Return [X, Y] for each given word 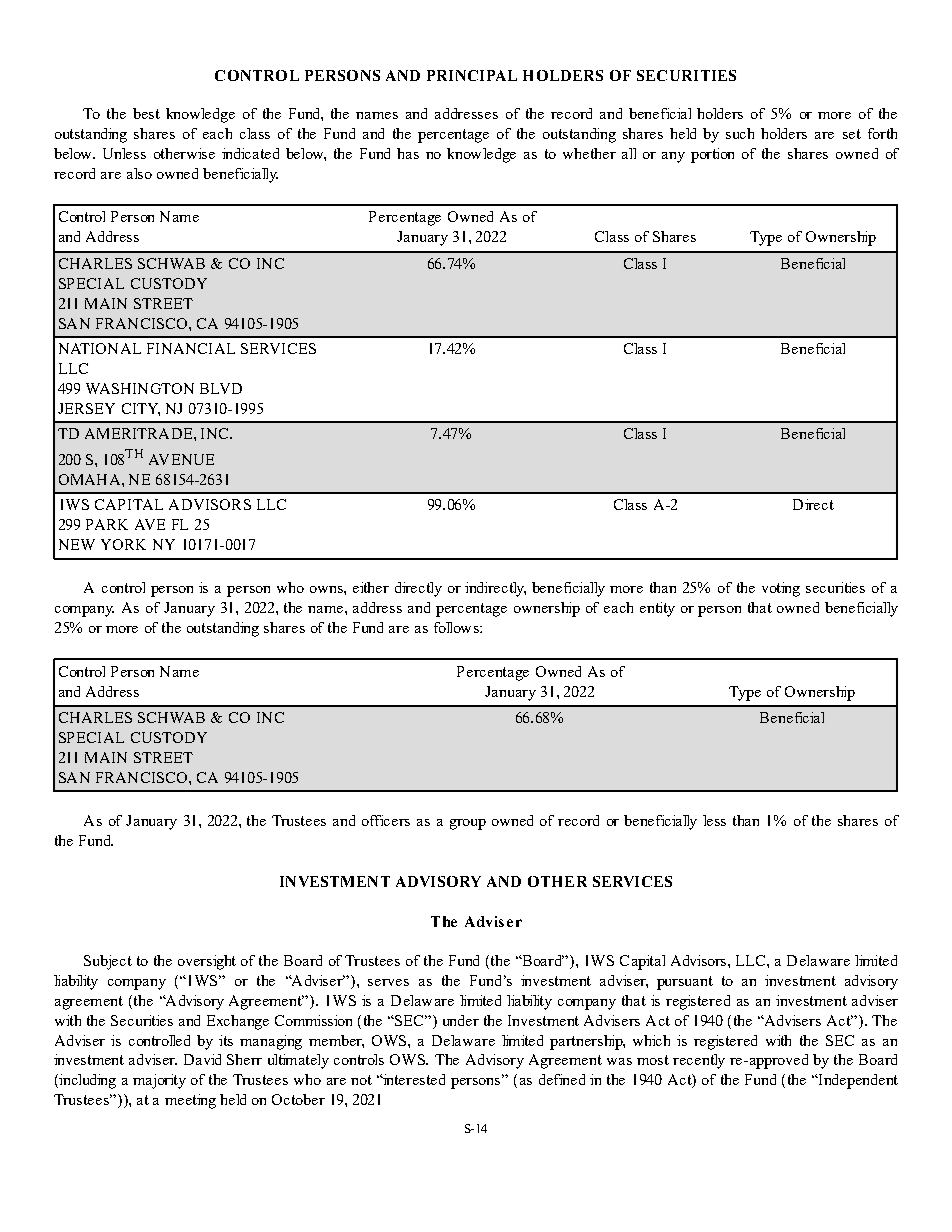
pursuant [685, 983]
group [468, 824]
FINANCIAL [191, 348]
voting [781, 589]
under [461, 1020]
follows [457, 627]
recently [699, 1061]
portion [712, 155]
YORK [123, 544]
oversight [207, 962]
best [146, 113]
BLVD [221, 388]
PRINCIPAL [472, 75]
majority [159, 1081]
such [740, 133]
